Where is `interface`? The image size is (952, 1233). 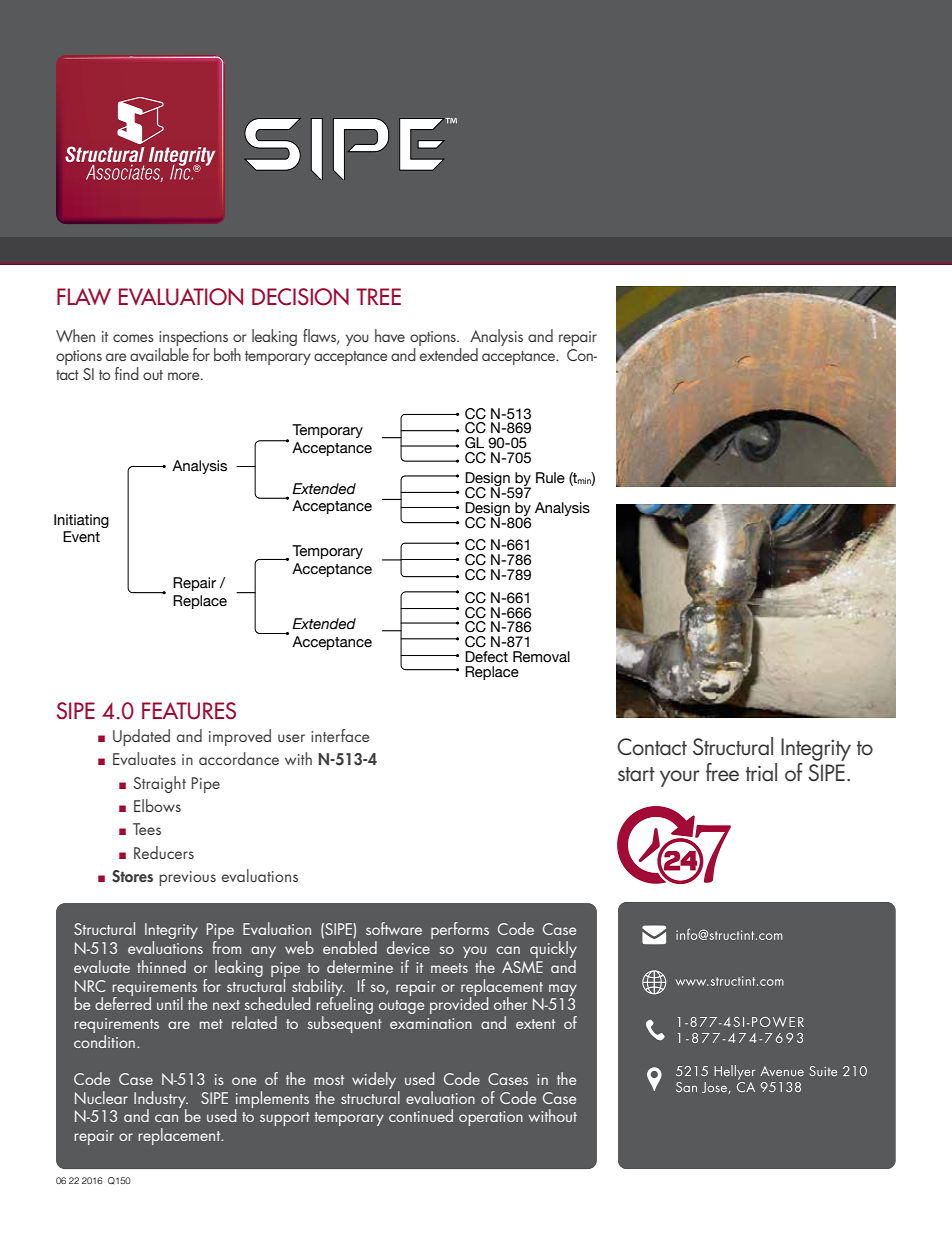 interface is located at coordinates (340, 735).
